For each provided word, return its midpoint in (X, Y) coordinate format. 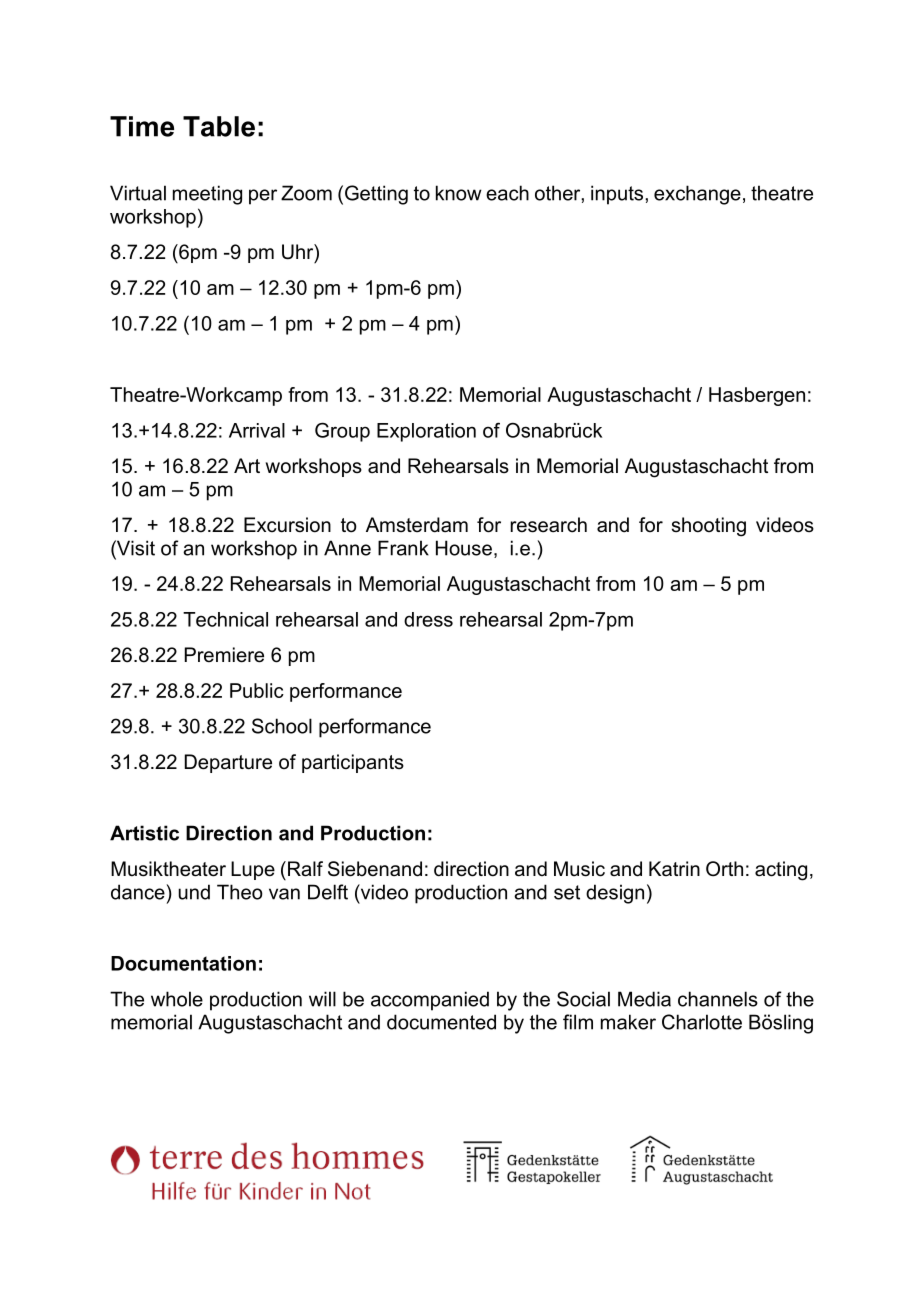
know (459, 193)
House (464, 548)
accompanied (430, 1001)
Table (219, 126)
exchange (697, 195)
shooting (709, 527)
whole (177, 999)
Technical (225, 619)
